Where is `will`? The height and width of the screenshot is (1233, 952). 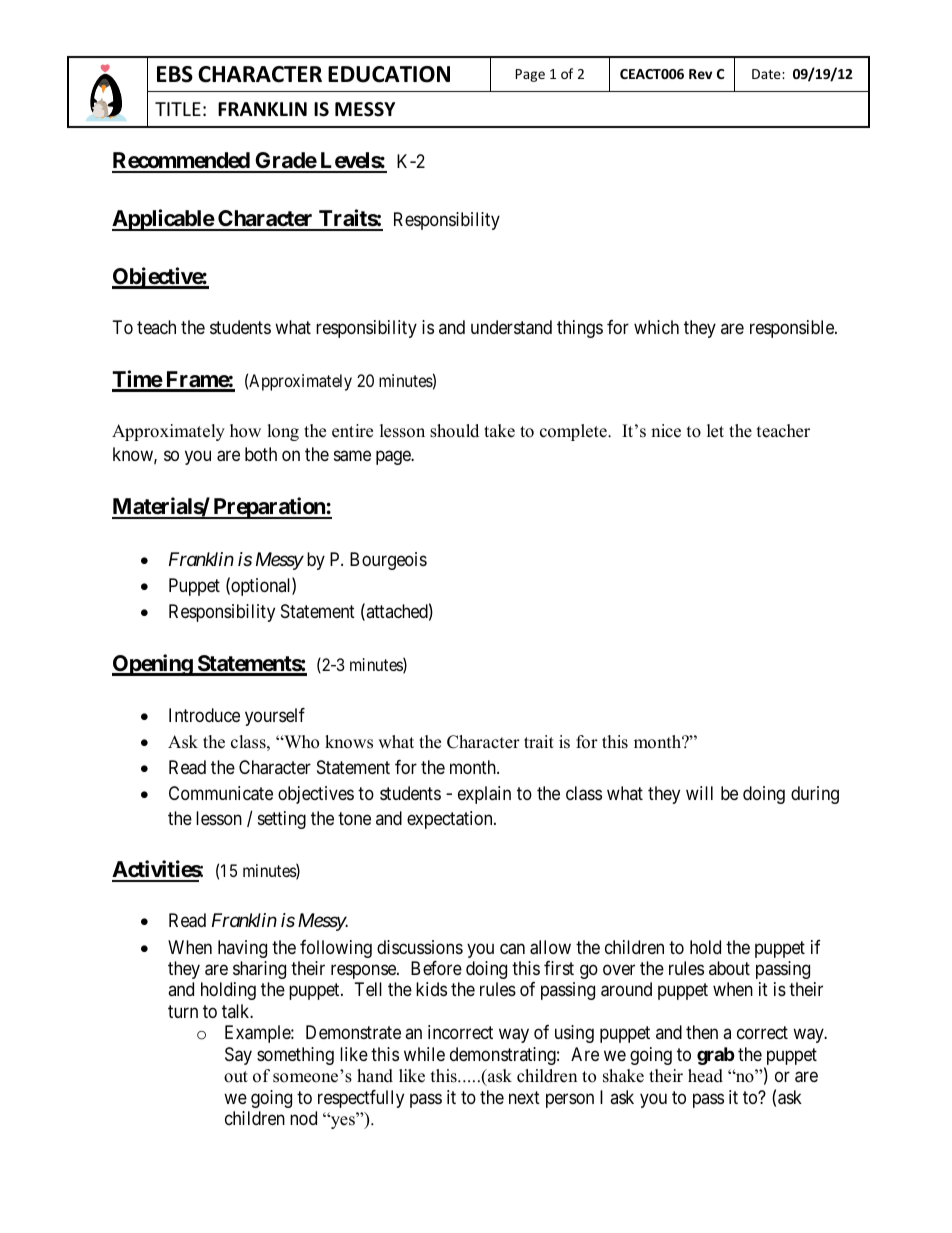
will is located at coordinates (699, 793).
